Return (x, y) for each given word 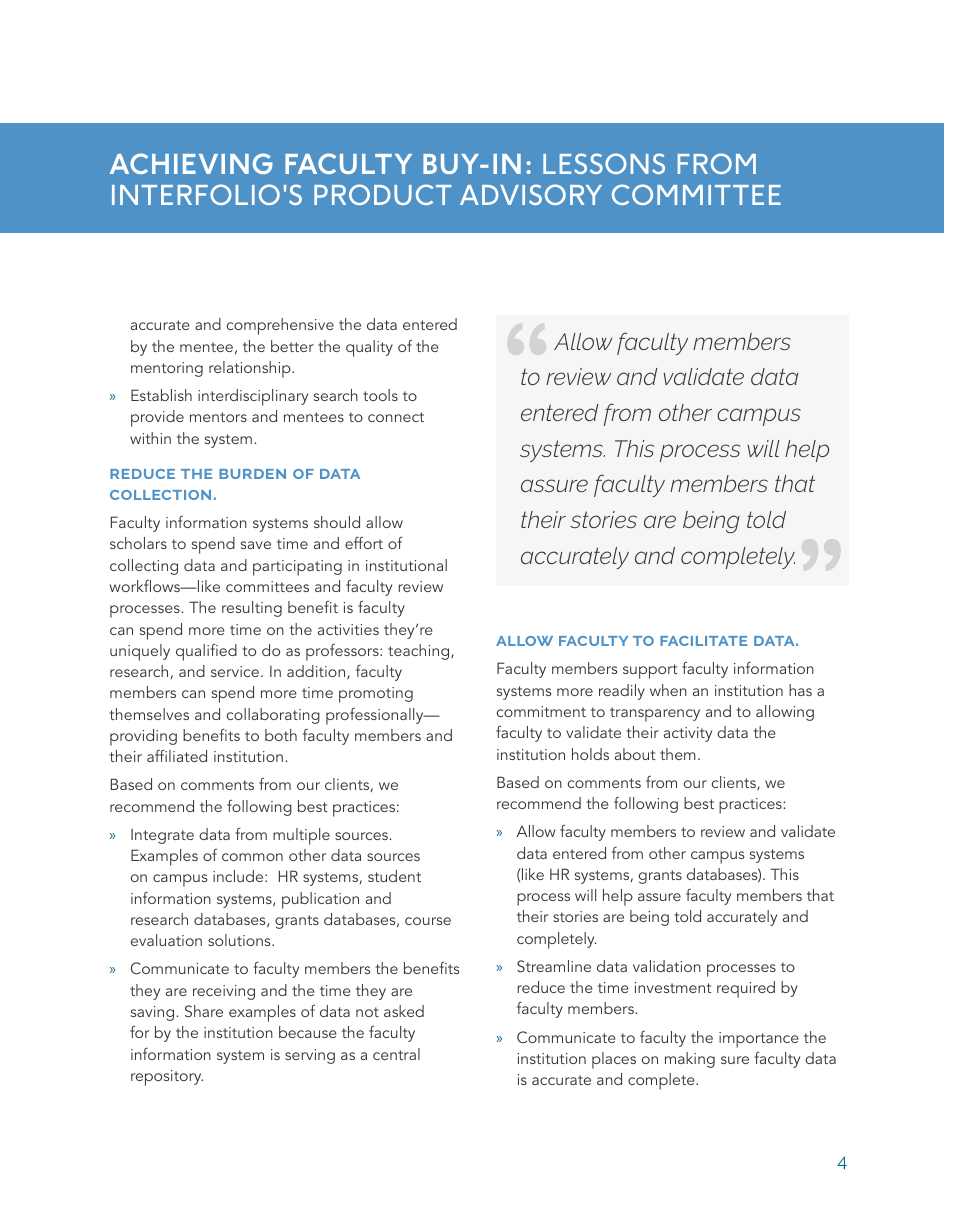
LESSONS (604, 163)
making (690, 1060)
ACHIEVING (191, 163)
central (396, 1054)
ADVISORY (531, 194)
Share (204, 1011)
